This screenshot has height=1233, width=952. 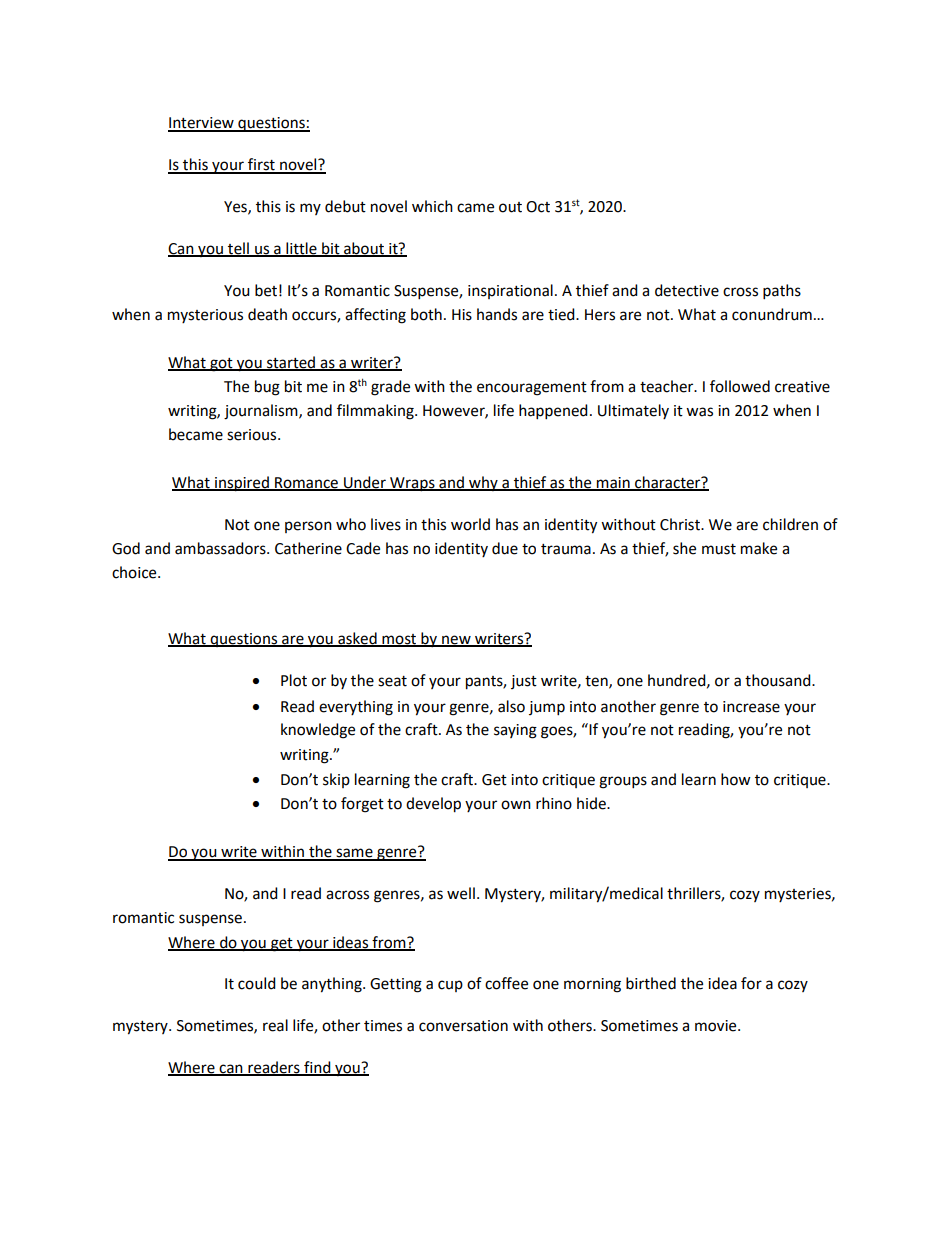 What do you see at coordinates (336, 780) in the screenshot?
I see `skip` at bounding box center [336, 780].
